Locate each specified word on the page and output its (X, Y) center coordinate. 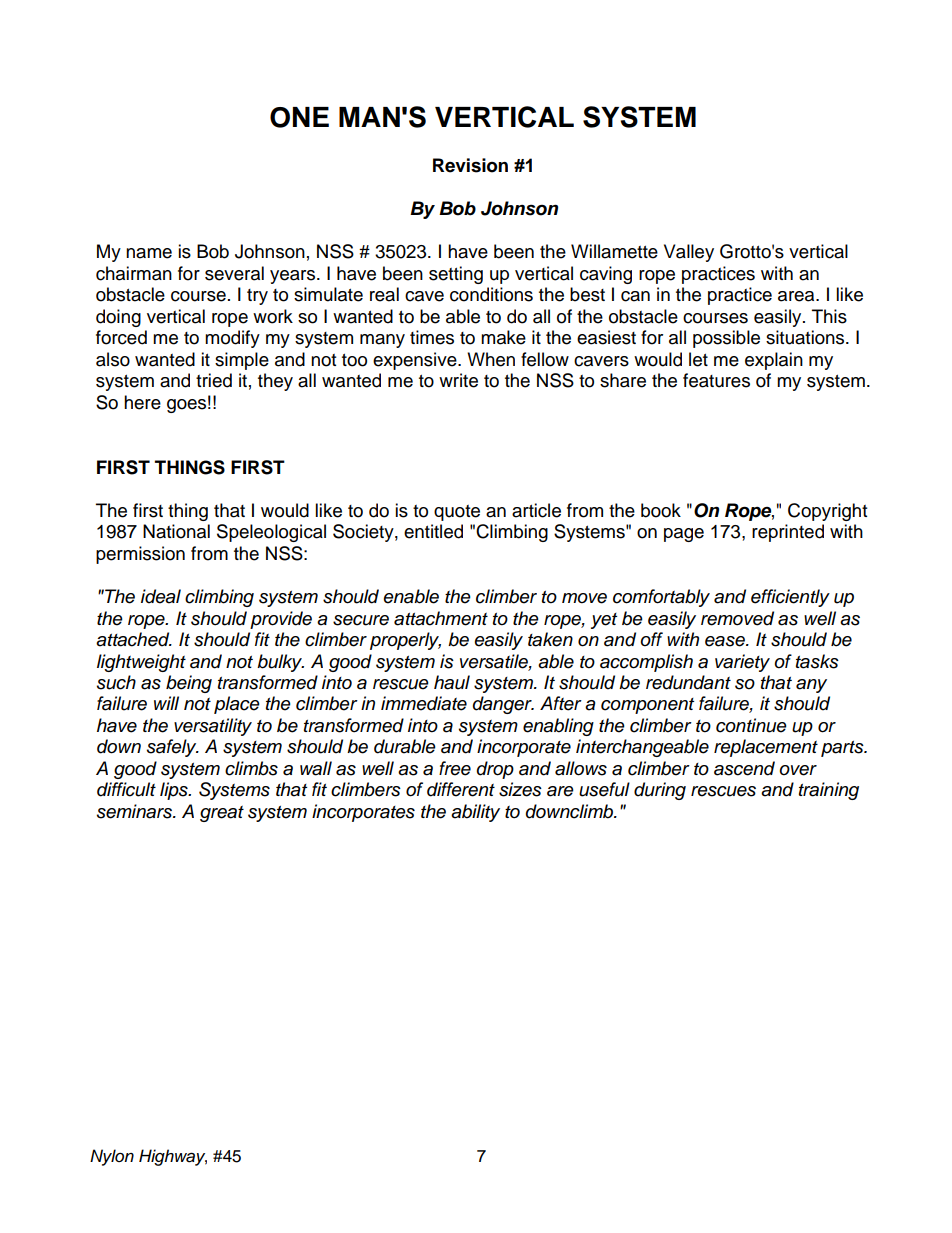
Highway (173, 1157)
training (829, 791)
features (716, 380)
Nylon (112, 1157)
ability (475, 813)
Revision (470, 165)
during (660, 791)
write (458, 380)
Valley (689, 253)
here (142, 402)
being (189, 684)
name (149, 253)
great (222, 814)
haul (452, 682)
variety (742, 663)
